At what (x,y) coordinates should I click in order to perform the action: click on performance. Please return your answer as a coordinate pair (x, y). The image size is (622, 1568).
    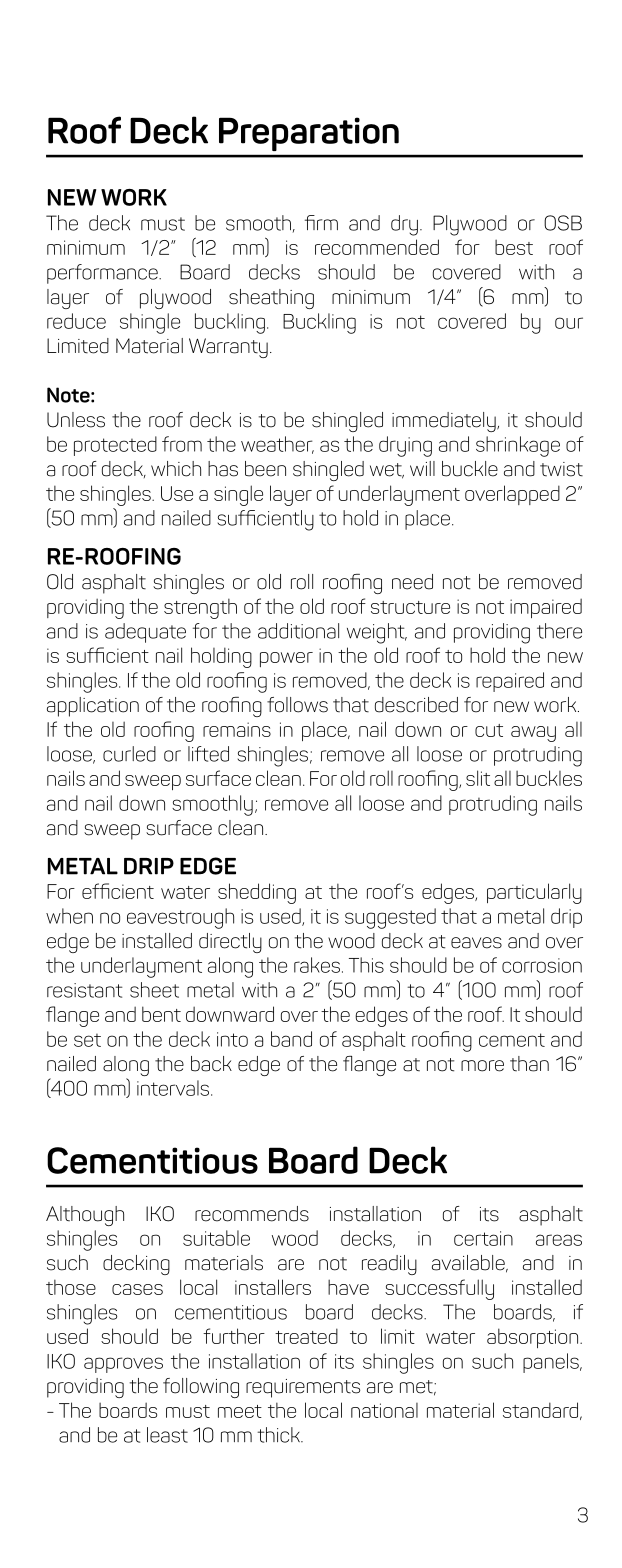
    Looking at the image, I should click on (103, 274).
